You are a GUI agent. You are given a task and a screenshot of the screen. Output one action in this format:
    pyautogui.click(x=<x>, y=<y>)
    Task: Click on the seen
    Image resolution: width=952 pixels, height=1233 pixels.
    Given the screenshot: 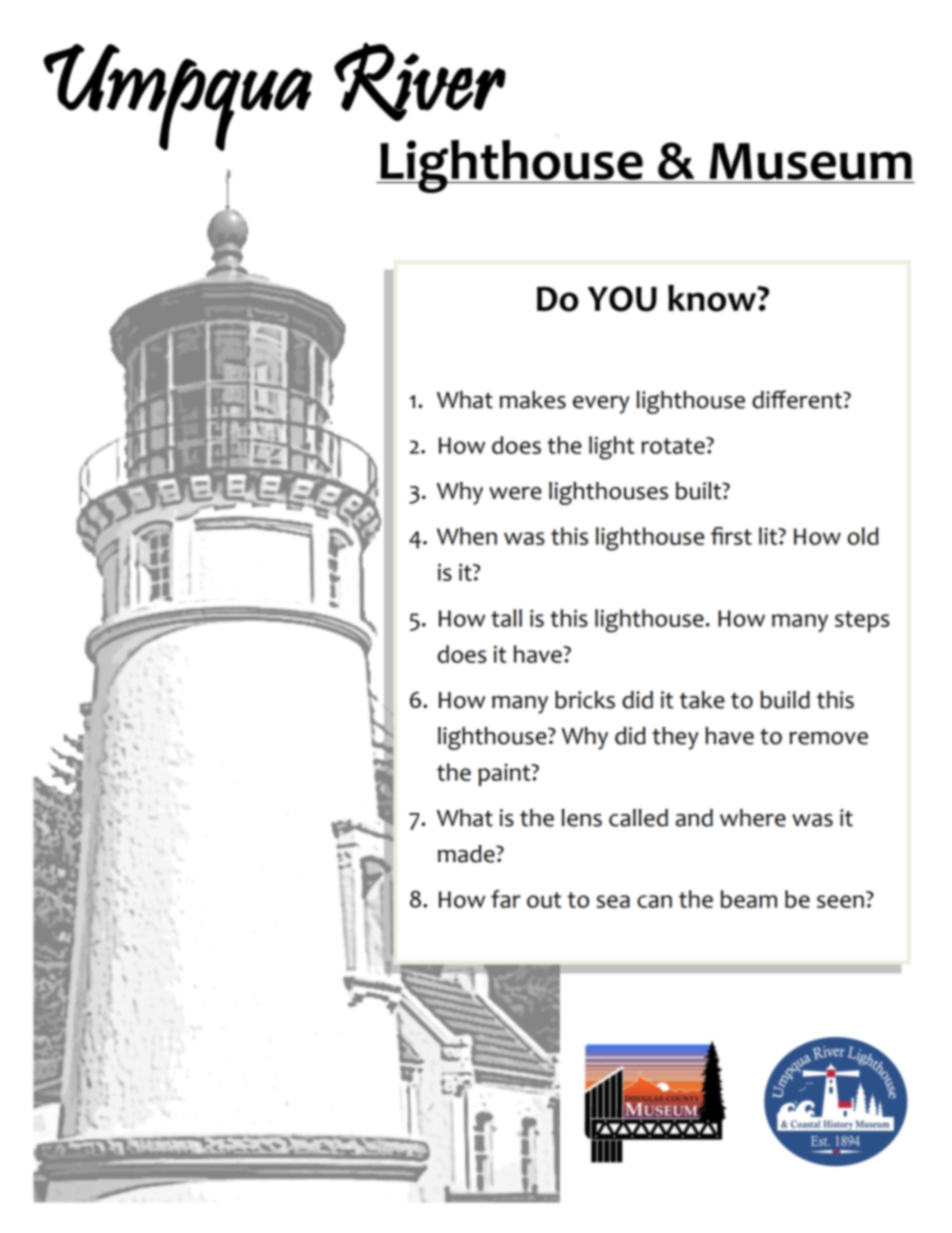 What is the action you would take?
    pyautogui.click(x=840, y=901)
